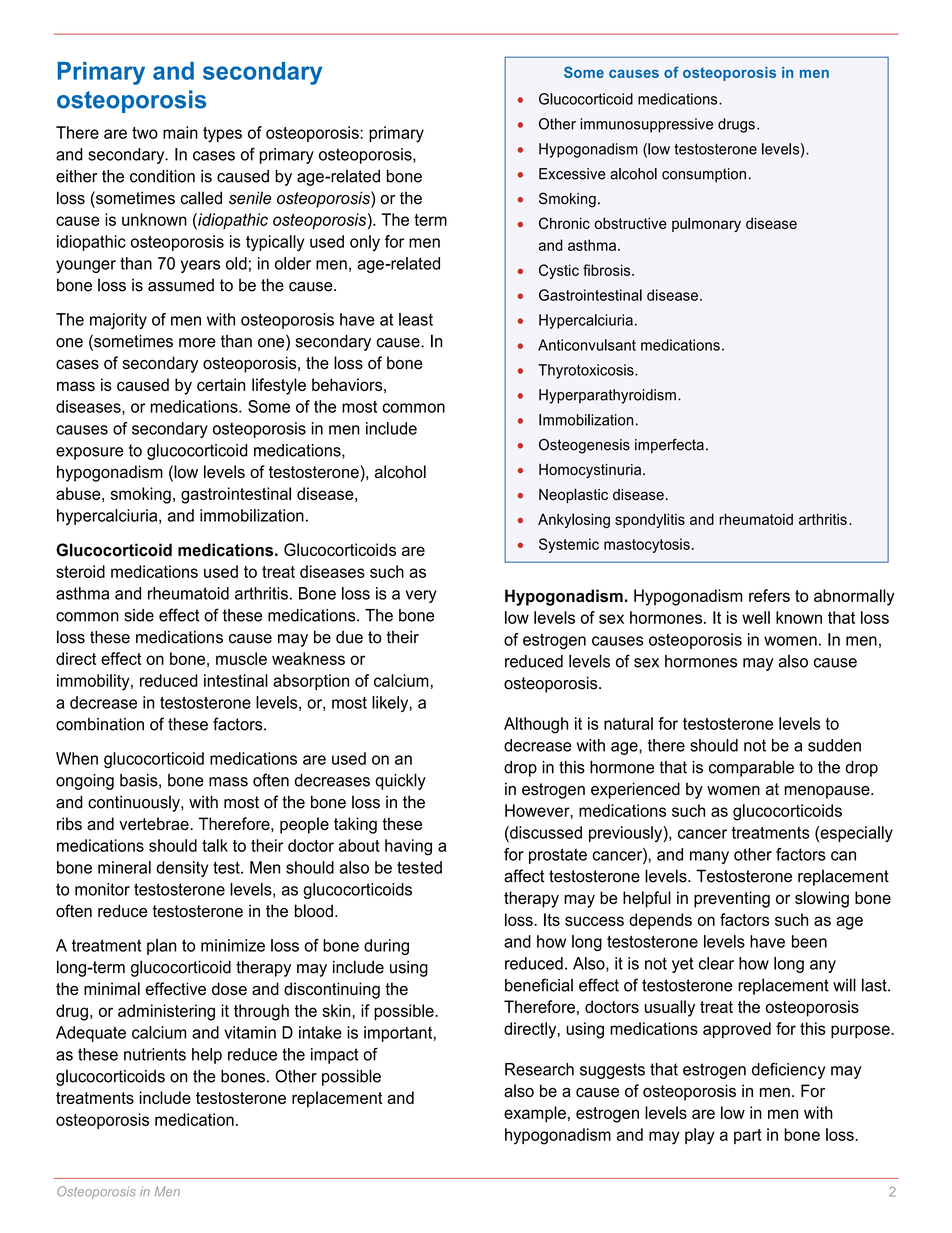 This image has width=952, height=1233. What do you see at coordinates (197, 343) in the image?
I see `more` at bounding box center [197, 343].
